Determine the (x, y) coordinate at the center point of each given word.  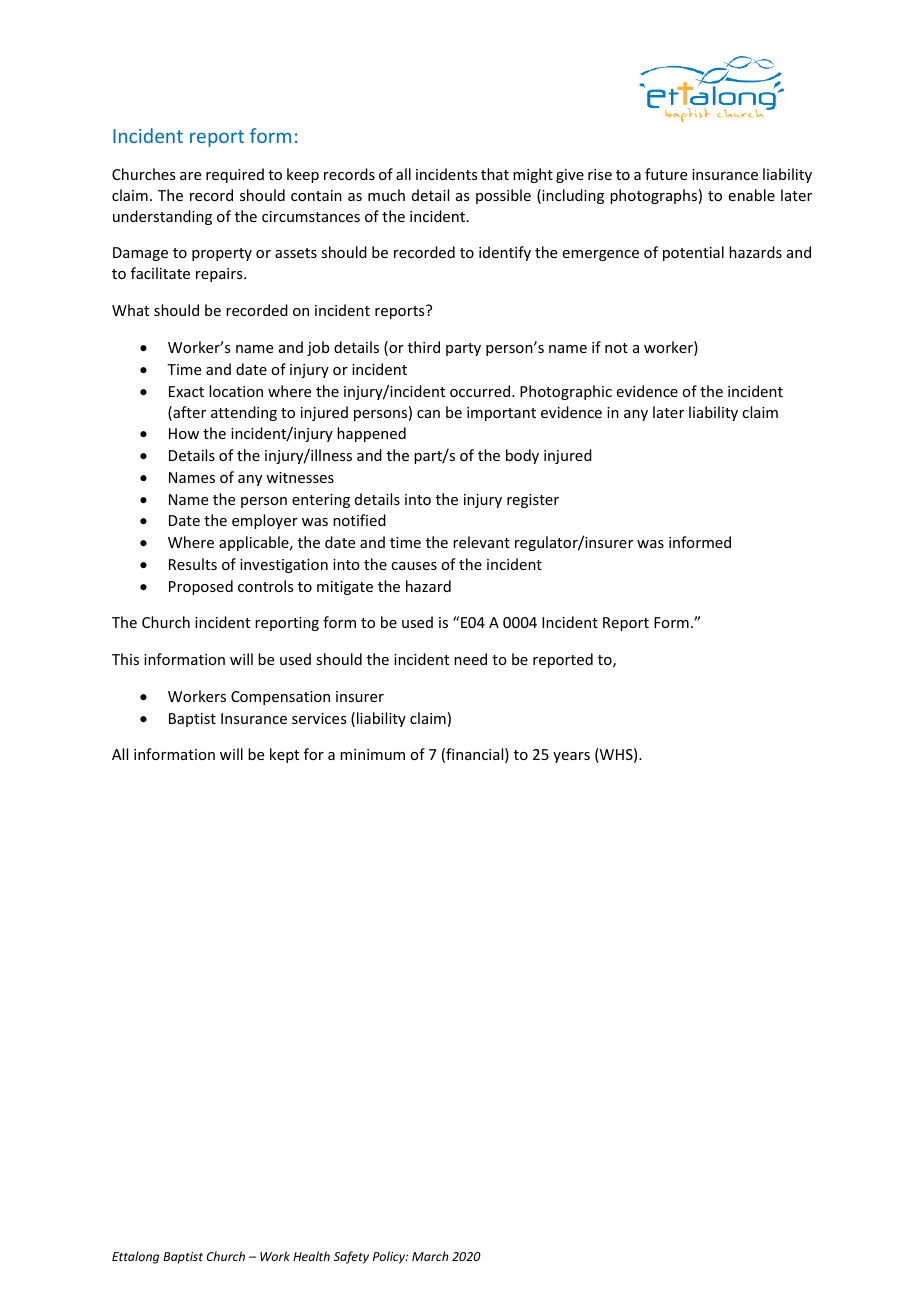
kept (284, 755)
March (430, 1256)
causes (414, 566)
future (666, 174)
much (386, 195)
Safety (351, 1257)
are (190, 176)
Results (193, 564)
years (571, 757)
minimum (372, 754)
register (533, 501)
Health (311, 1256)
